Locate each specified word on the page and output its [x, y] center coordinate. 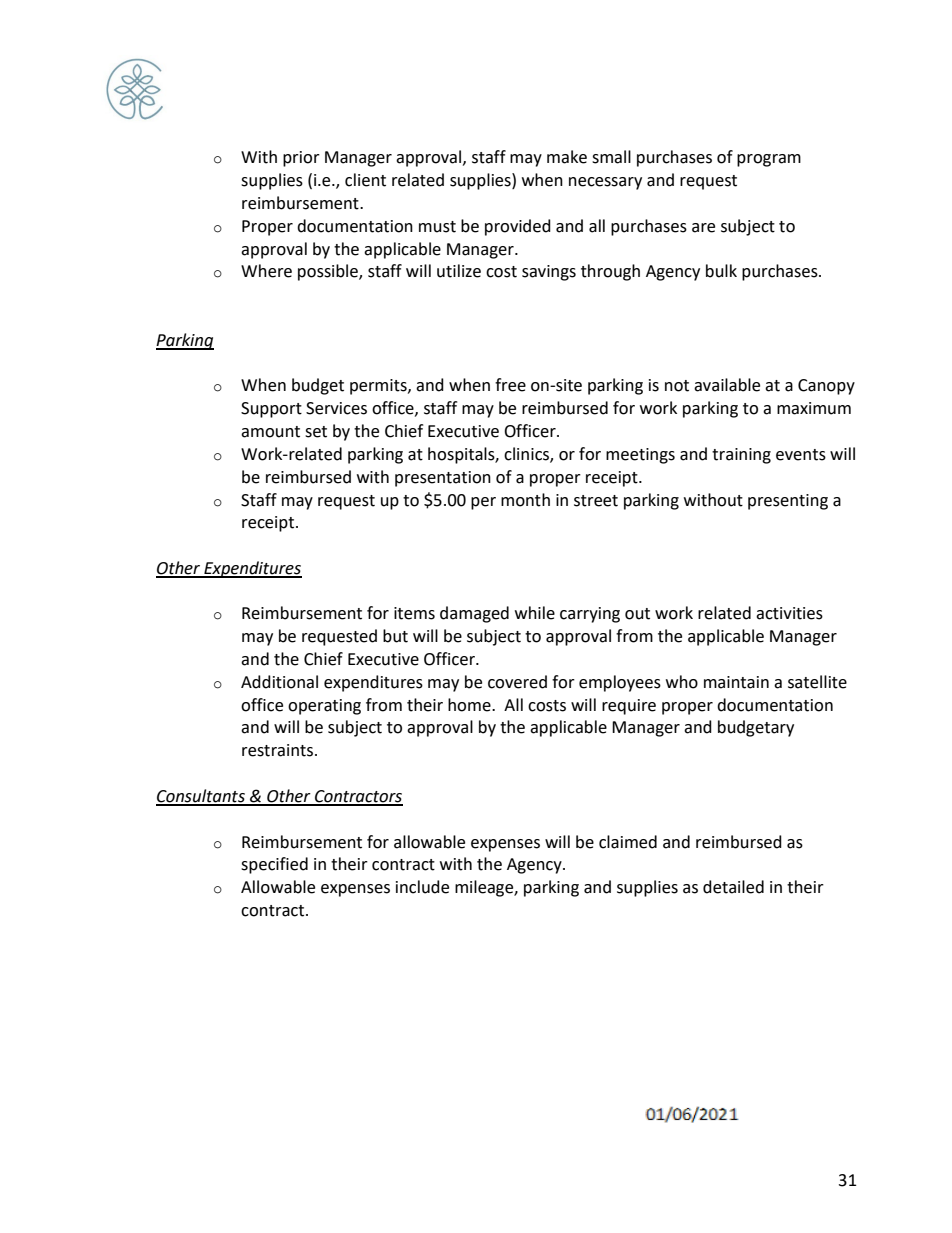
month [525, 500]
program [769, 160]
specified [274, 865]
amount [270, 432]
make [567, 157]
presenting [788, 502]
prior [301, 159]
